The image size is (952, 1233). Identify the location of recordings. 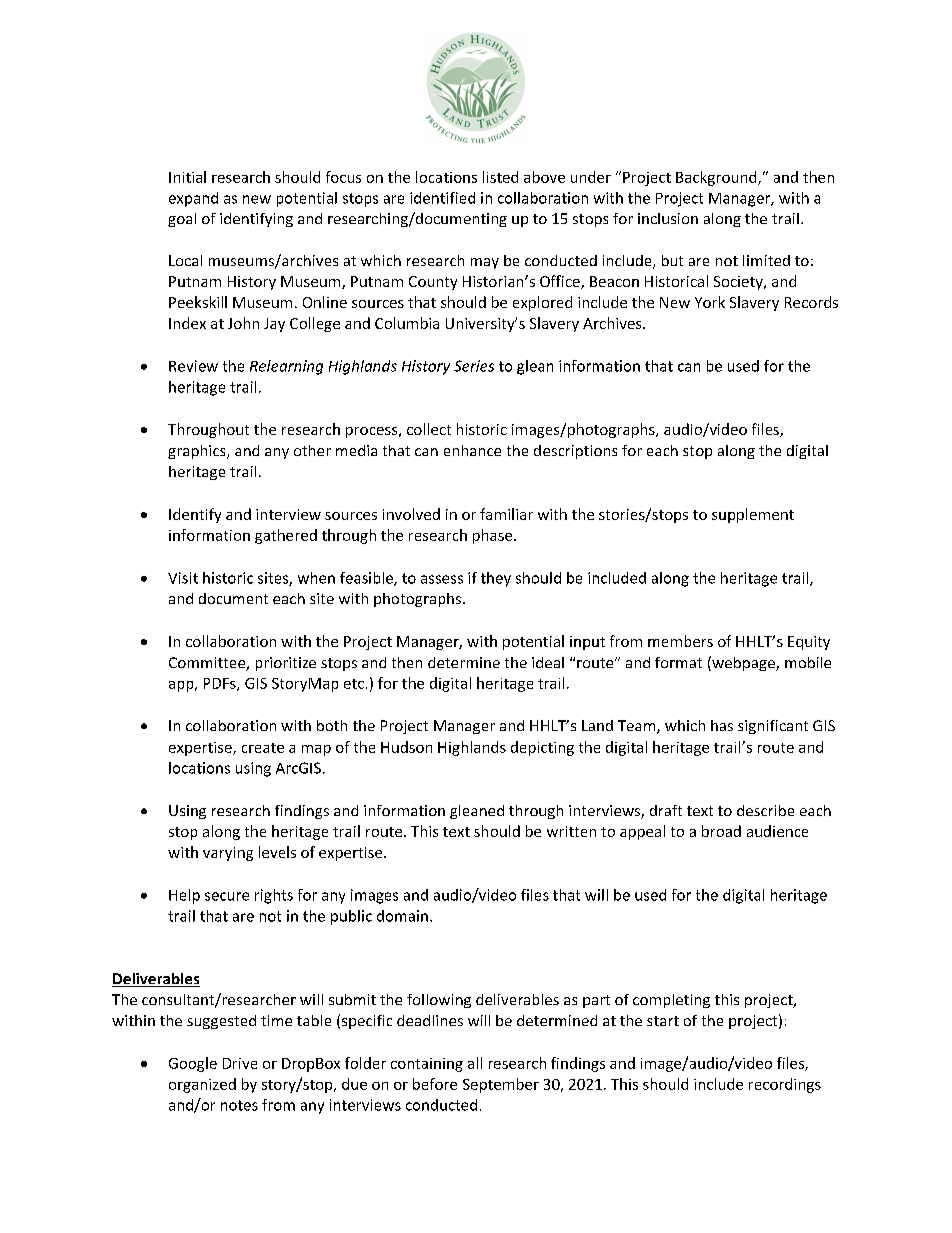
(785, 1085).
